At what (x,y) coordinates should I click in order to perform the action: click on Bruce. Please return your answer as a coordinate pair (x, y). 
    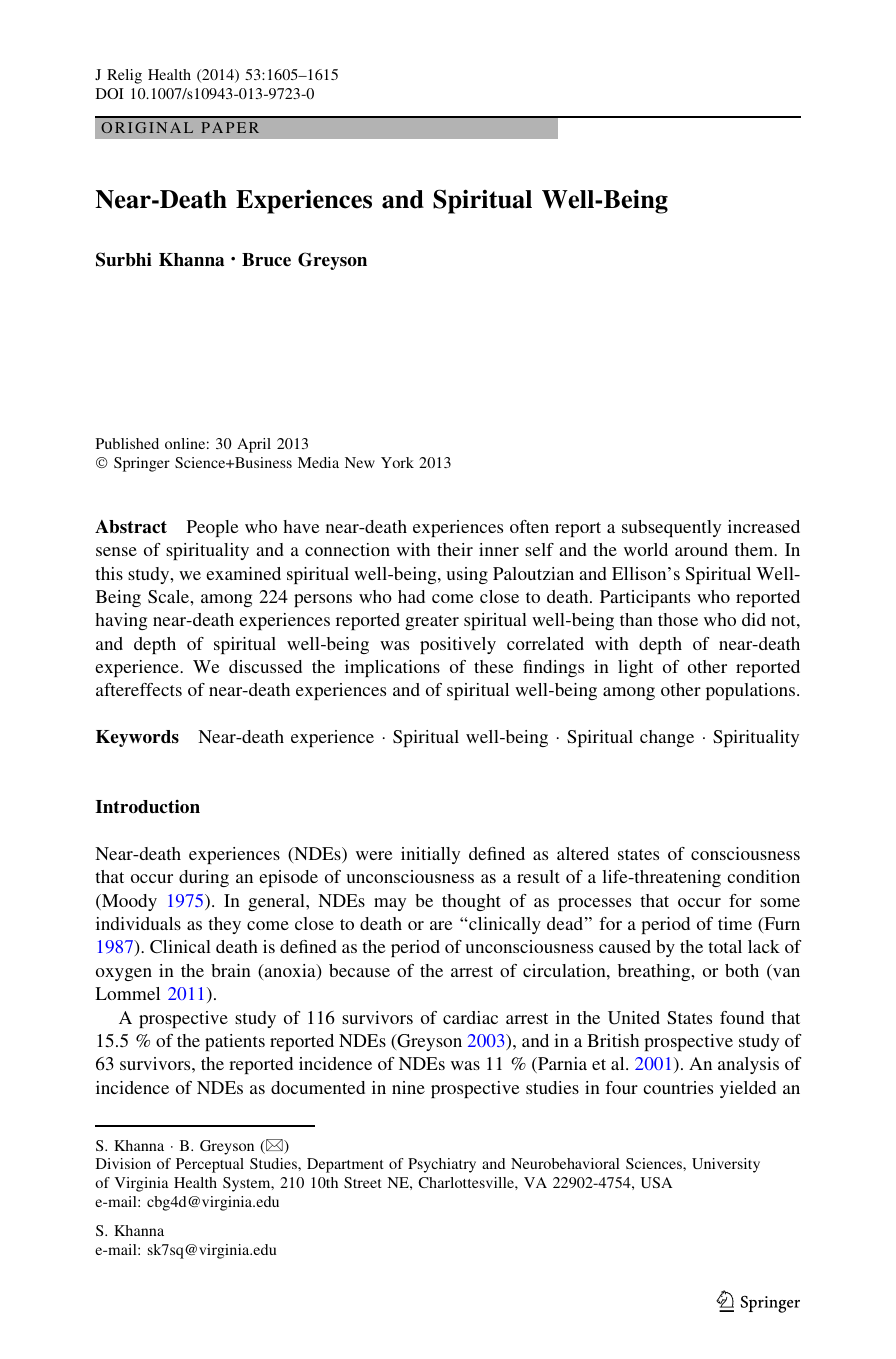
    Looking at the image, I should click on (266, 260).
